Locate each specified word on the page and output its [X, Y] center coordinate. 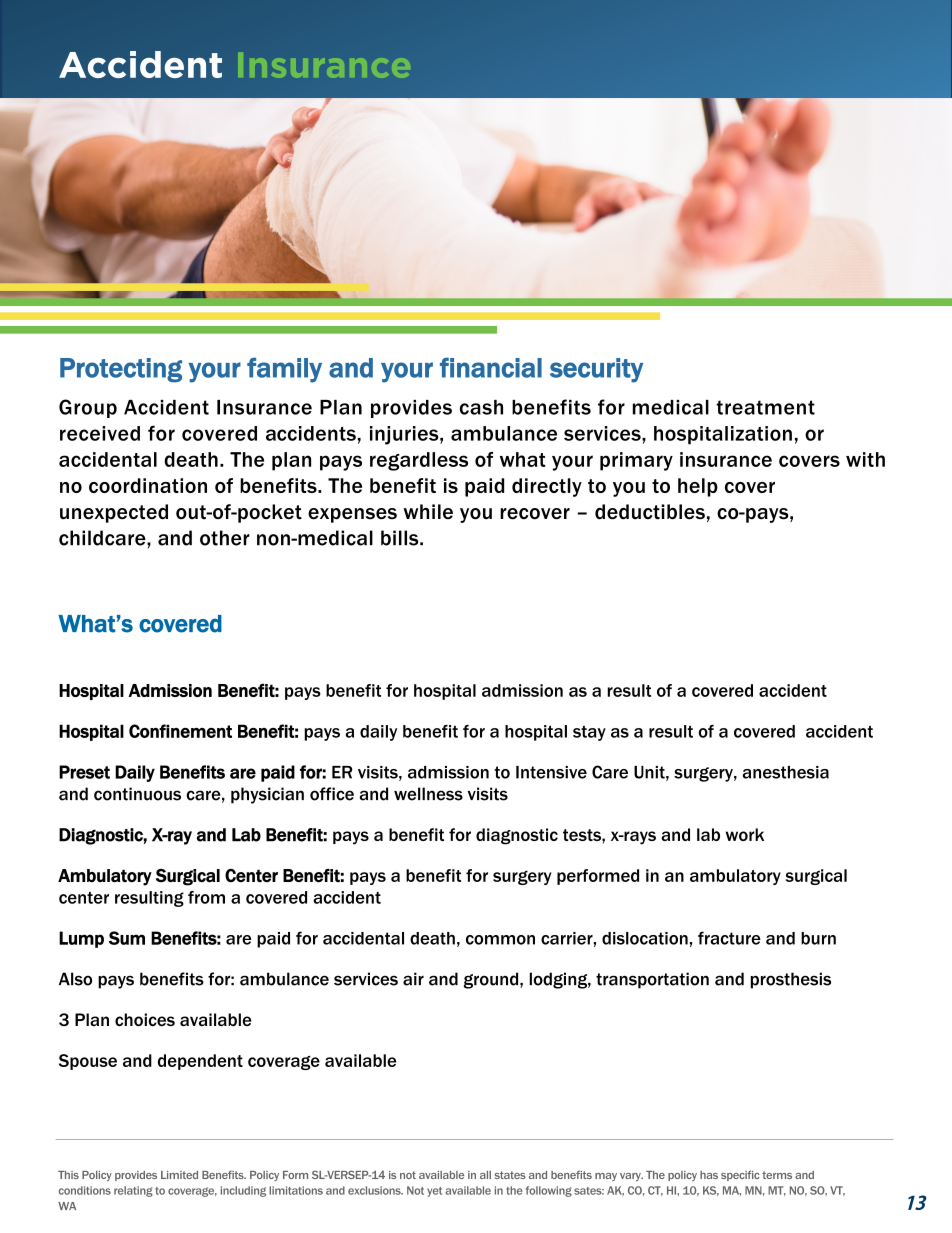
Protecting [121, 370]
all [485, 1175]
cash [481, 407]
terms [777, 1175]
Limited [179, 1175]
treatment [765, 407]
